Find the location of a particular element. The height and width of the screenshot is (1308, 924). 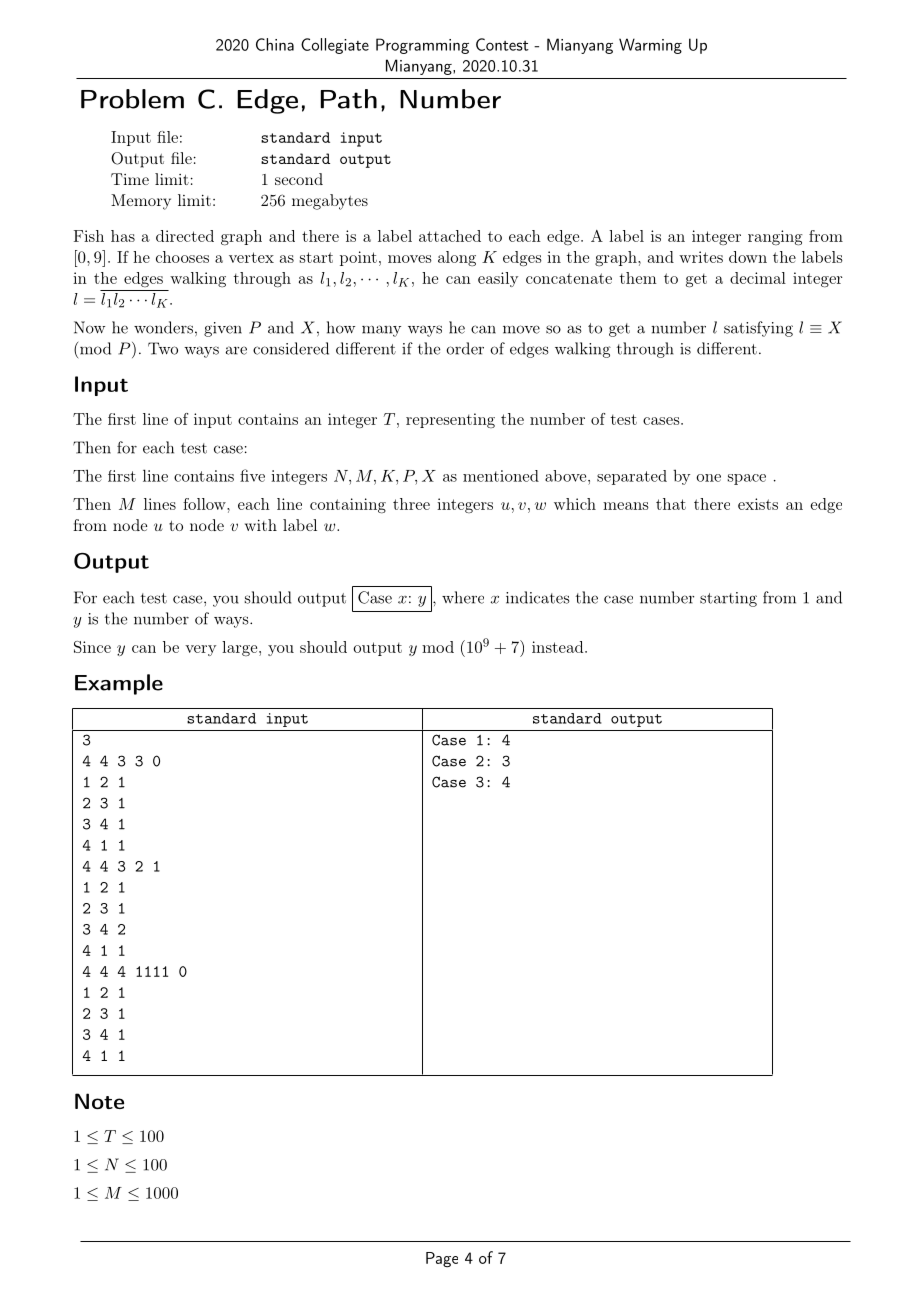

Programming is located at coordinates (422, 46).
